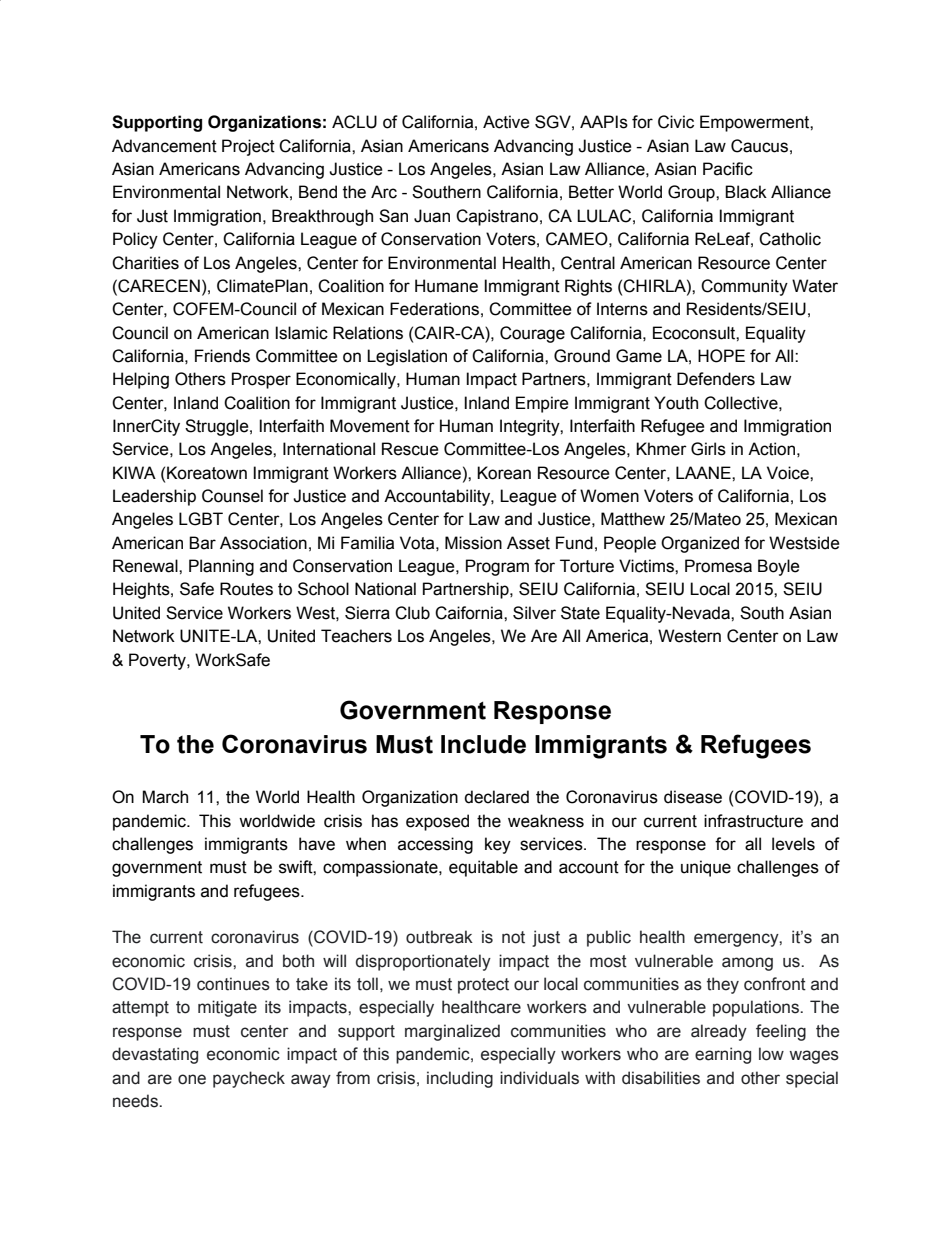 This screenshot has height=1233, width=952. Describe the element at coordinates (460, 1079) in the screenshot. I see `including` at that location.
